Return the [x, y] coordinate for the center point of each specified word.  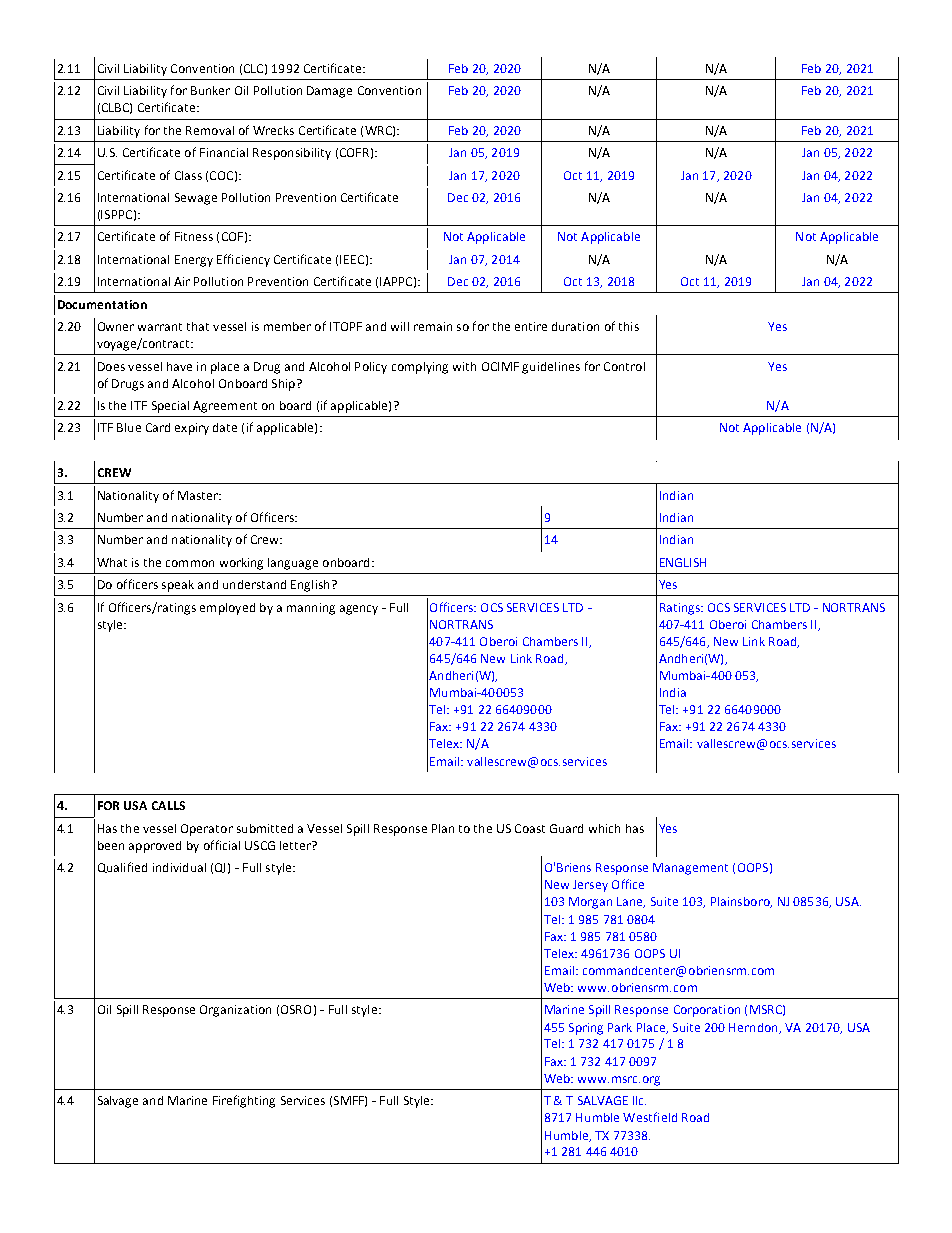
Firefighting [244, 1101]
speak [178, 586]
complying [420, 368]
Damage [329, 92]
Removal [210, 130]
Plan [443, 828]
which [604, 828]
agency [359, 610]
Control [624, 366]
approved [155, 847]
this [629, 326]
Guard [566, 828]
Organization [235, 1011]
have [179, 366]
